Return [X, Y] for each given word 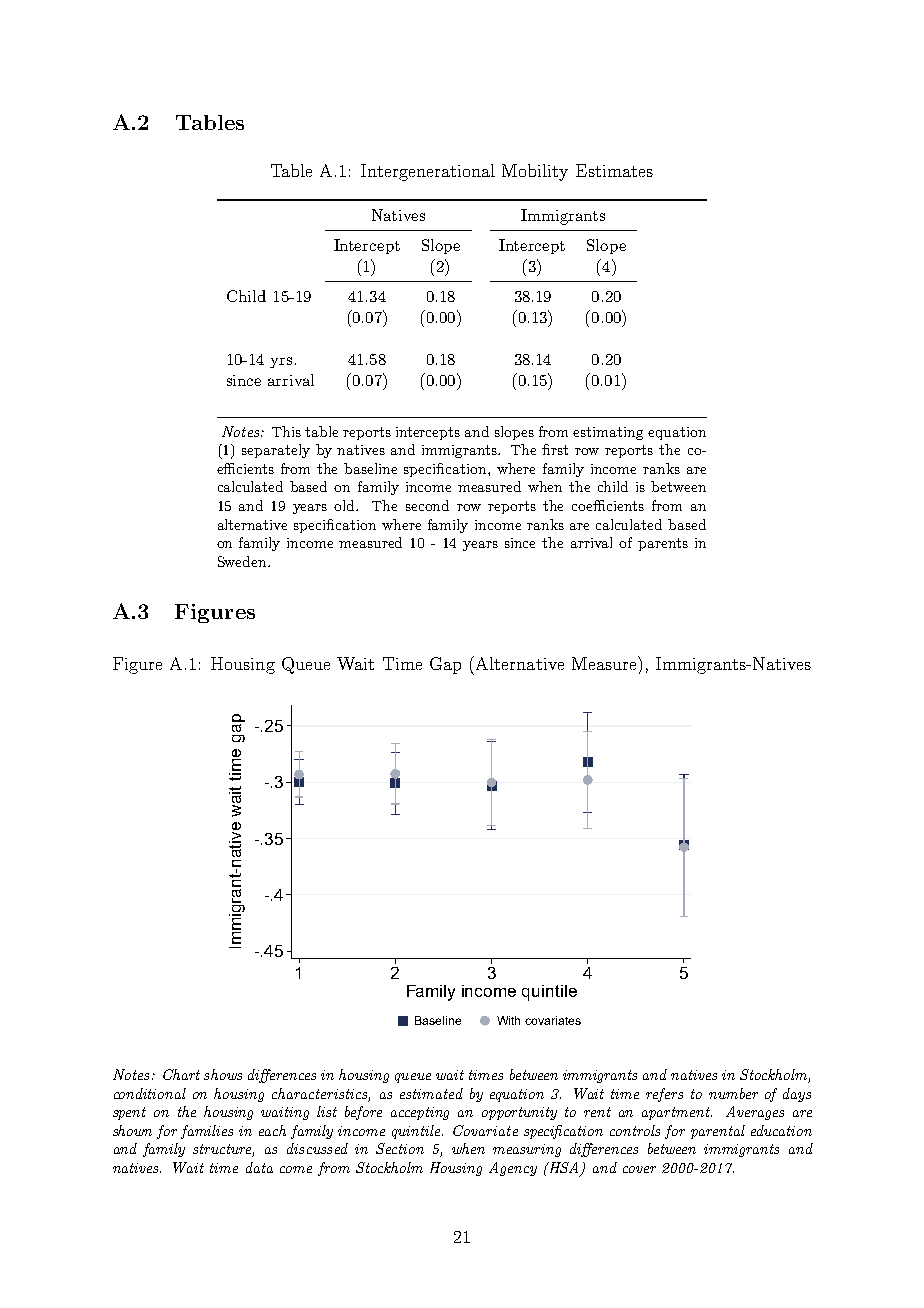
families [207, 1132]
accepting [420, 1113]
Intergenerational [428, 172]
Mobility [535, 172]
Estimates [614, 170]
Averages [755, 1113]
